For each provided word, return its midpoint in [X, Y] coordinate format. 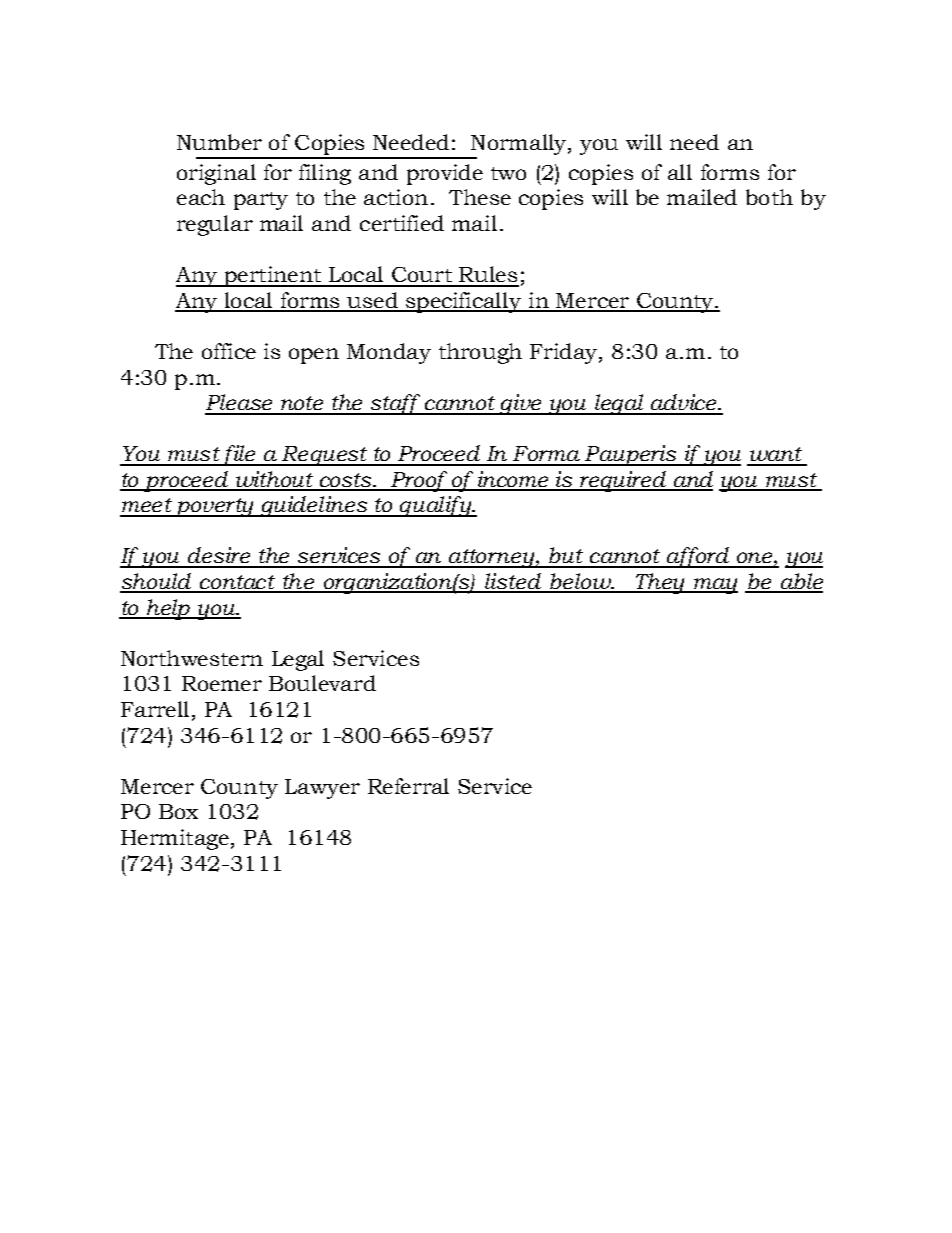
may [715, 586]
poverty [214, 507]
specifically [464, 302]
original [216, 174]
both [769, 197]
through [480, 353]
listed [513, 582]
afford [698, 557]
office [229, 351]
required [623, 481]
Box [178, 811]
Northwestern [192, 658]
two [508, 173]
